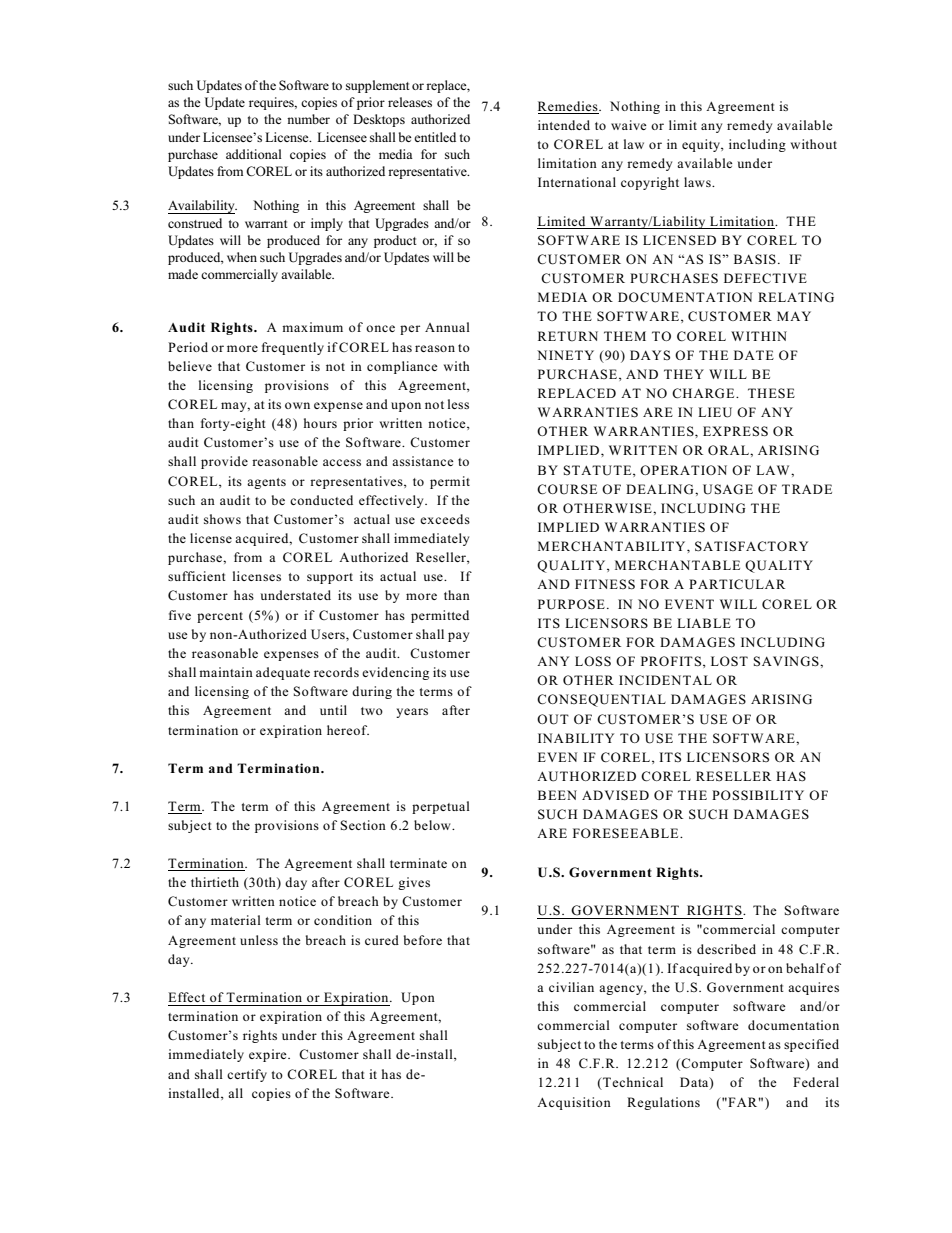  Describe the element at coordinates (735, 431) in the page. I see `EXPRESS` at that location.
